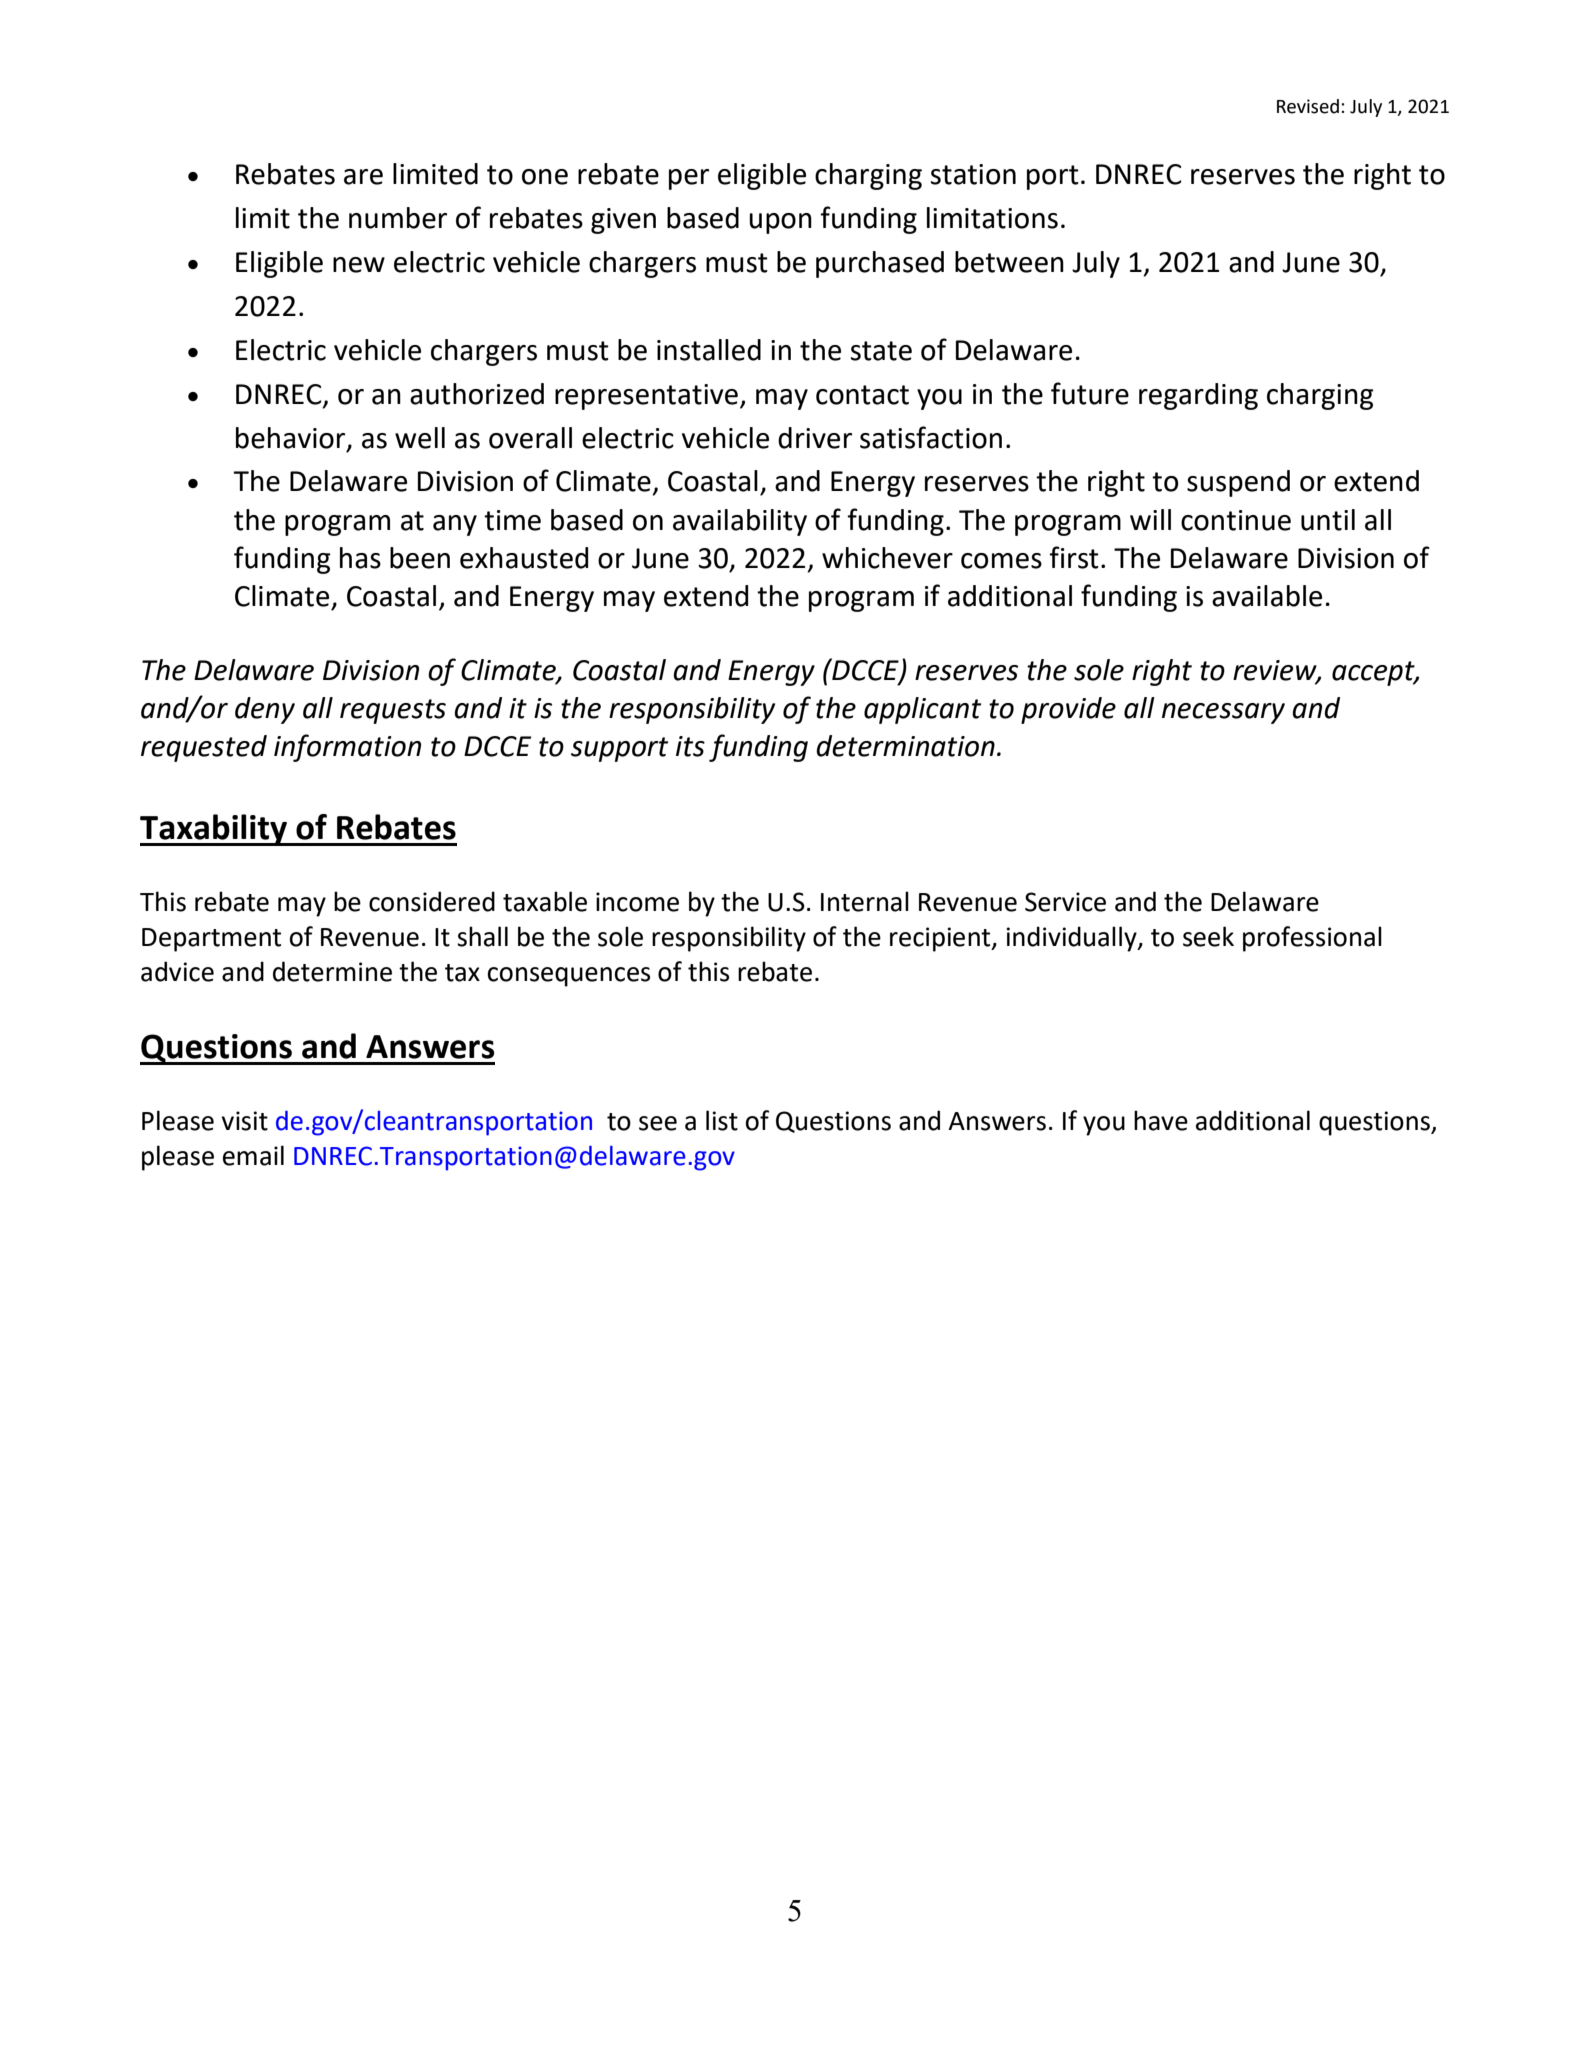 This screenshot has height=2057, width=1590. Describe the element at coordinates (689, 179) in the screenshot. I see `per` at that location.
